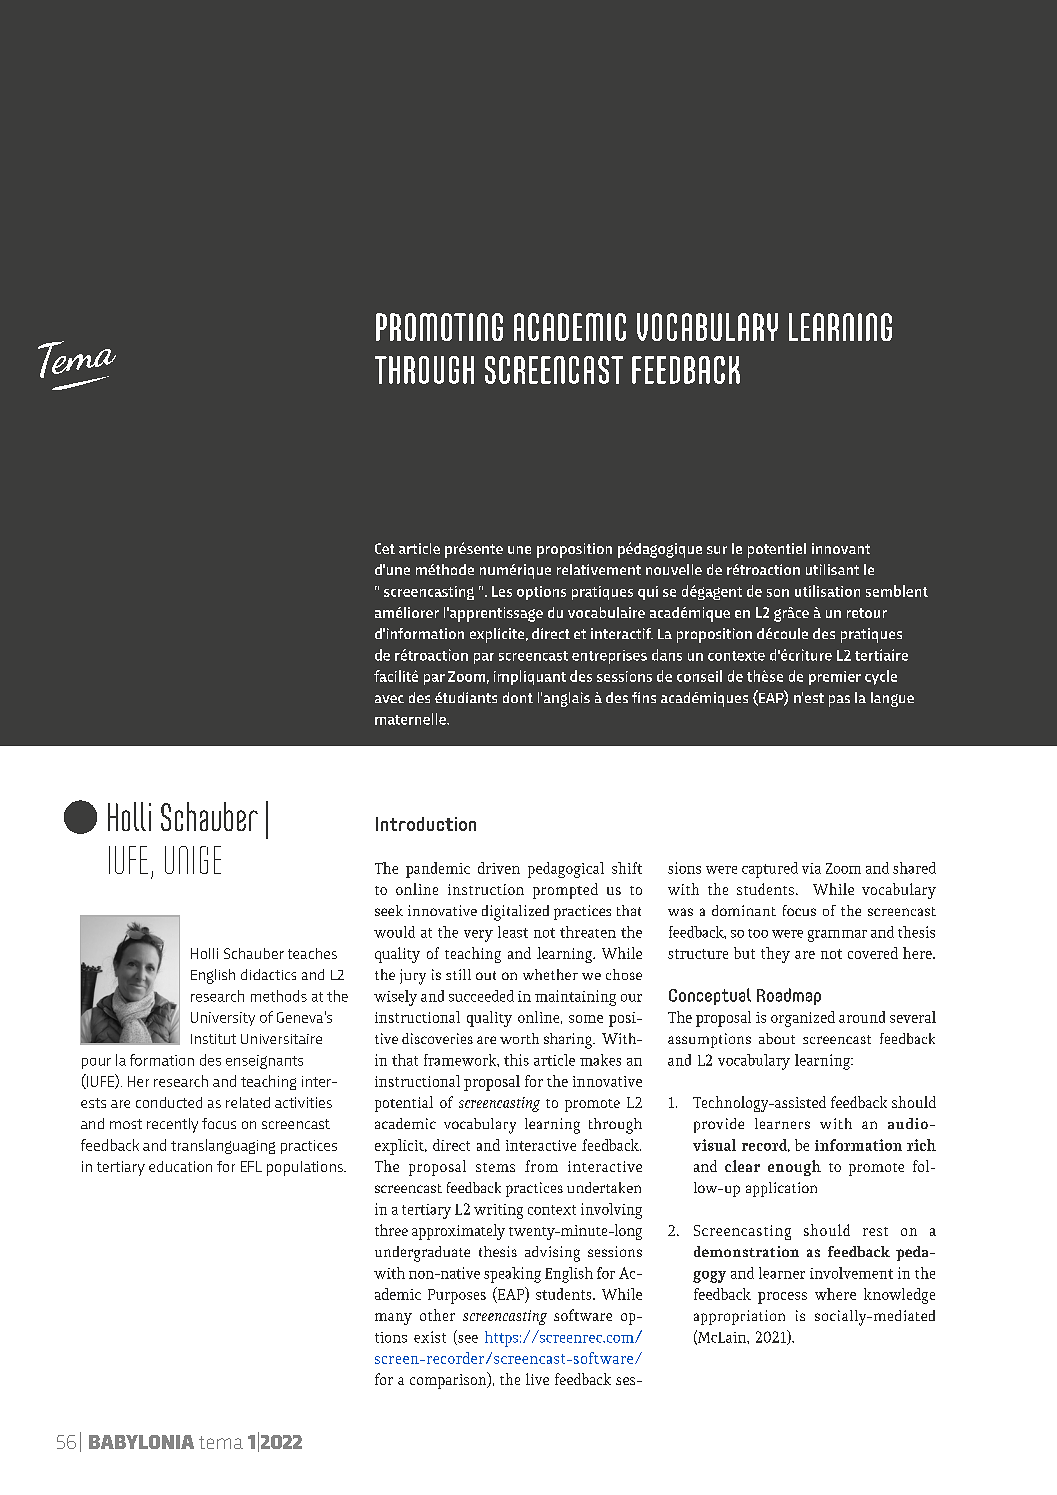 The image size is (1057, 1495). Describe the element at coordinates (499, 868) in the screenshot. I see `driven` at that location.
